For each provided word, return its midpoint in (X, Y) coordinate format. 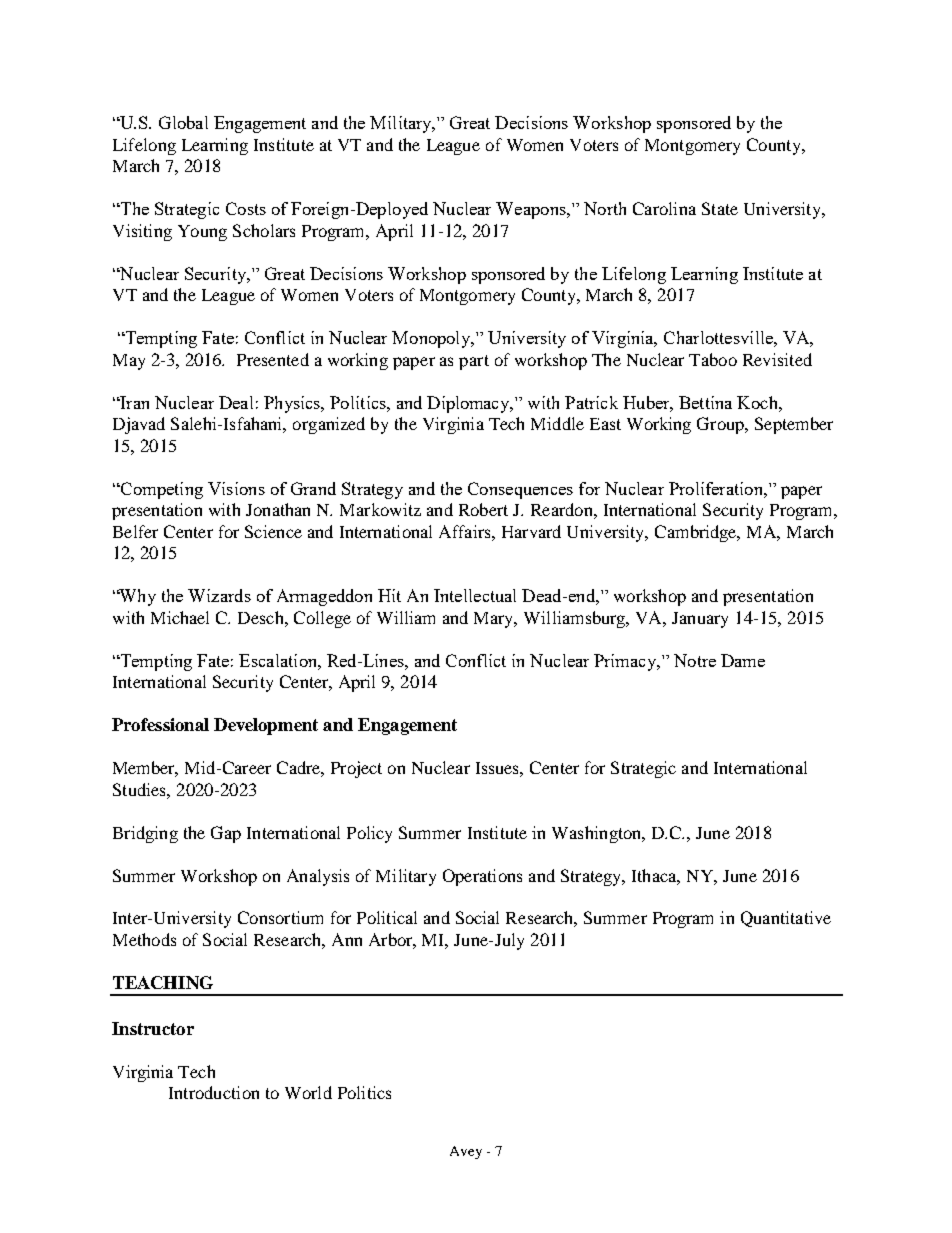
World (308, 1092)
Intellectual (475, 595)
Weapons (532, 210)
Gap (226, 834)
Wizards (219, 595)
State (720, 208)
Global (183, 122)
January (700, 620)
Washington (598, 834)
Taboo (713, 359)
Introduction (214, 1092)
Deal (236, 402)
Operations (482, 877)
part (474, 362)
